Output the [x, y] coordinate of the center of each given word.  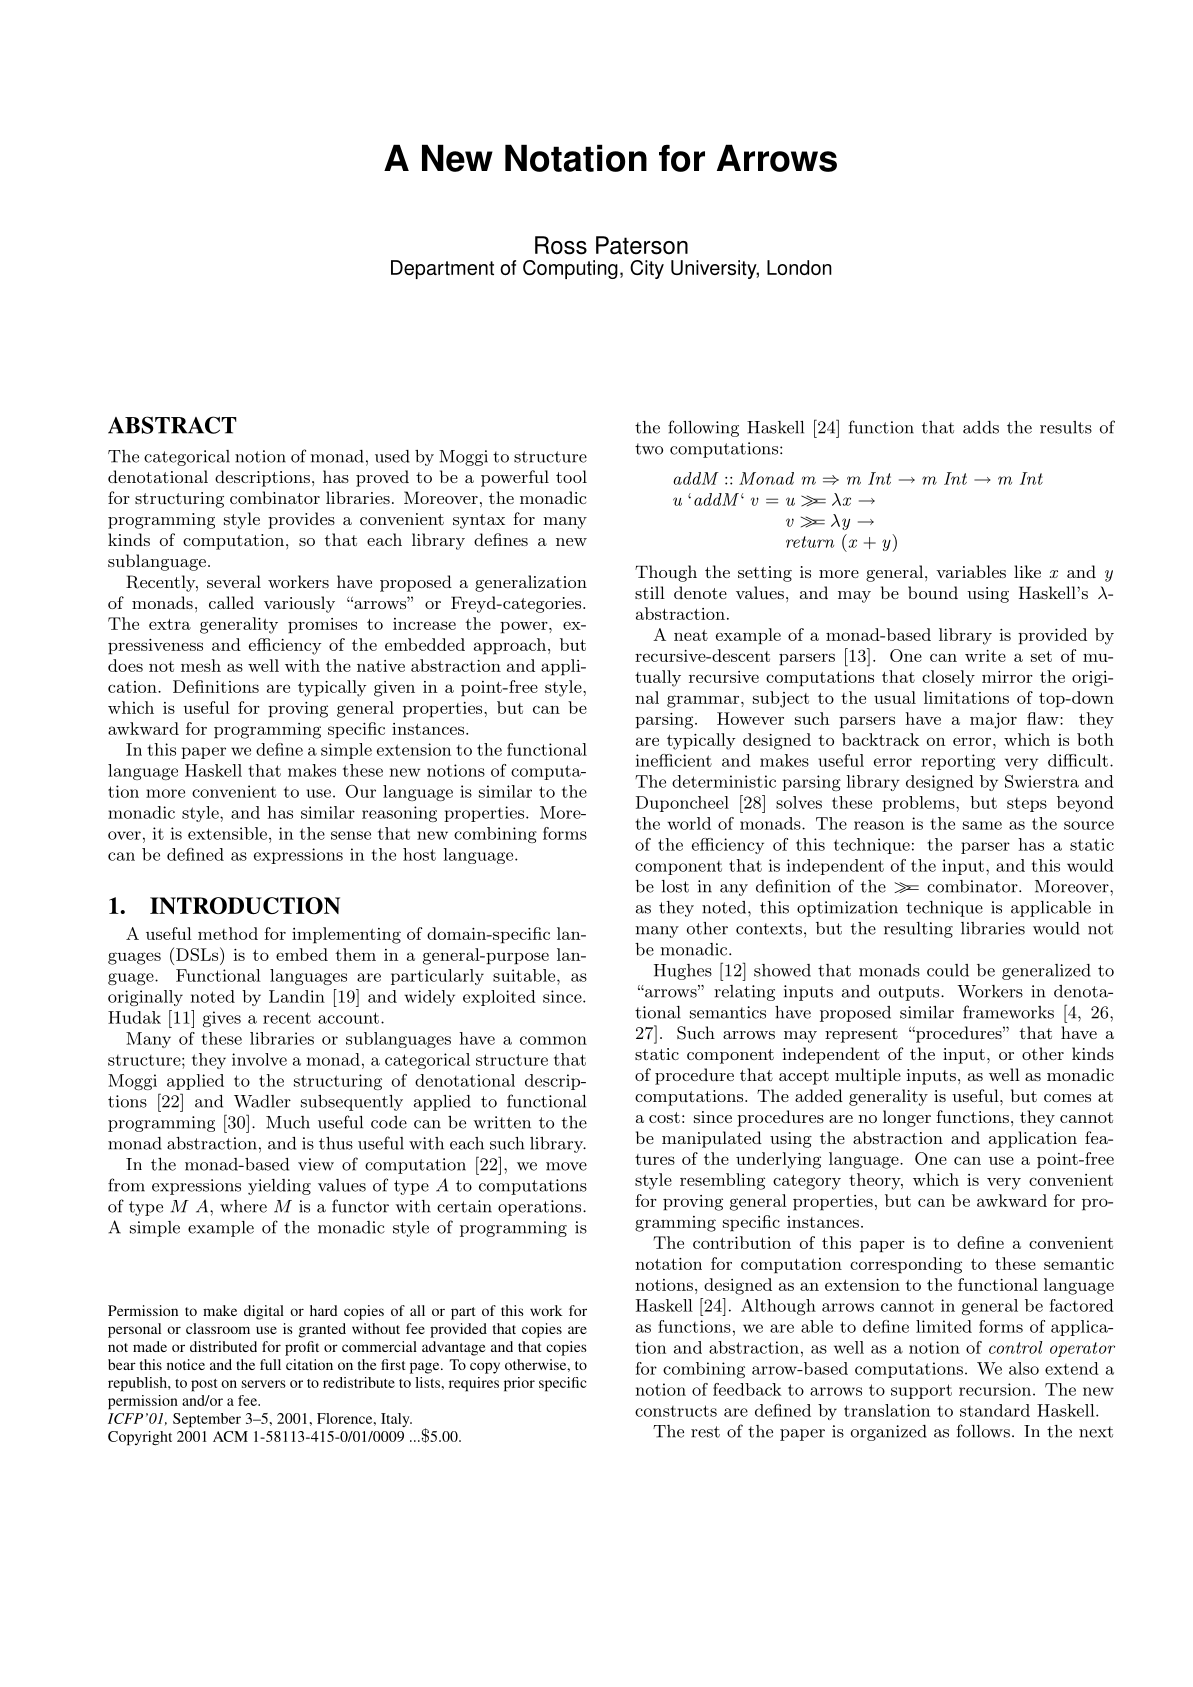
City [647, 269]
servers [264, 1384]
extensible [227, 833]
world [689, 823]
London [799, 267]
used [392, 456]
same [982, 825]
